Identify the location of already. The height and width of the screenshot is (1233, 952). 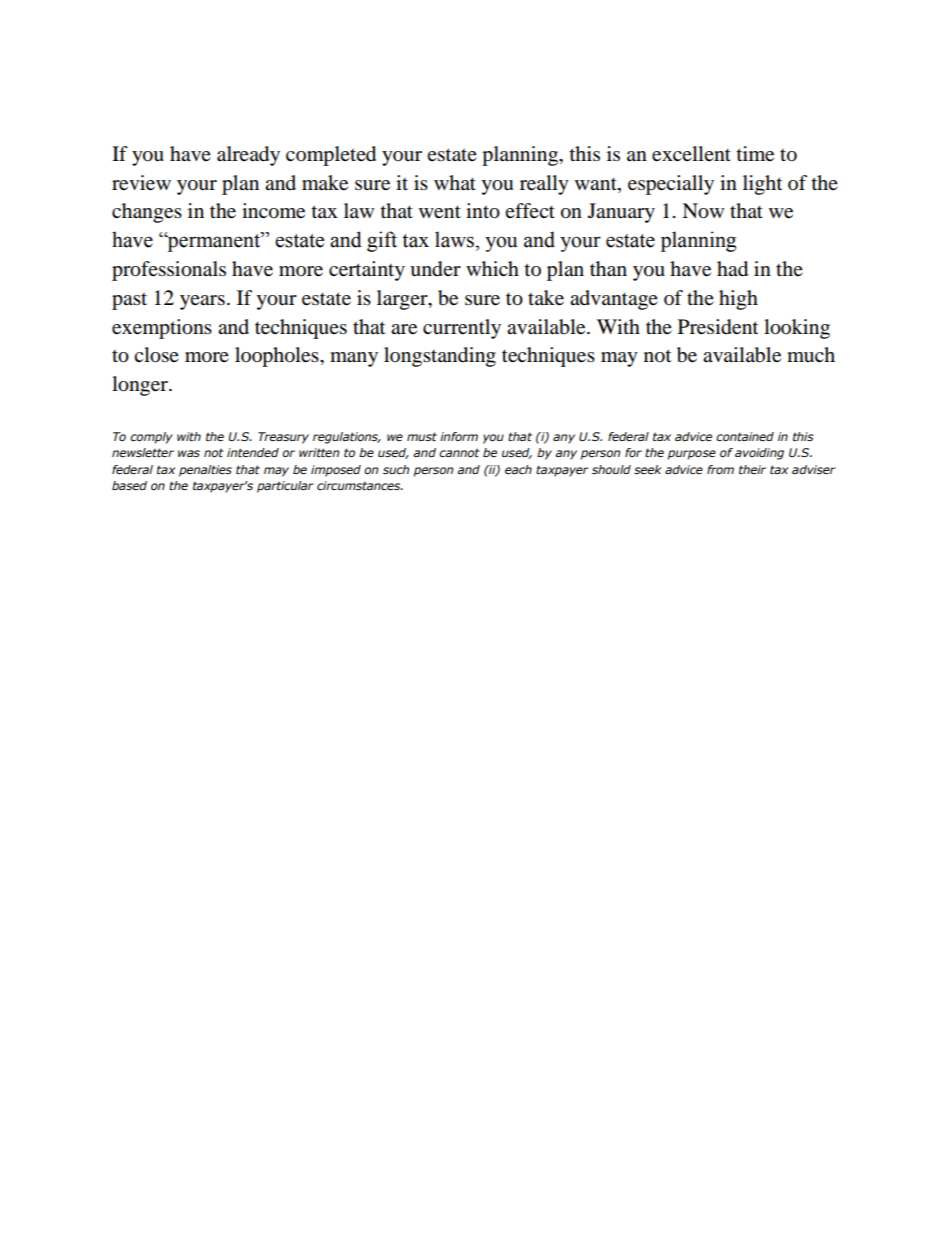
(248, 156).
